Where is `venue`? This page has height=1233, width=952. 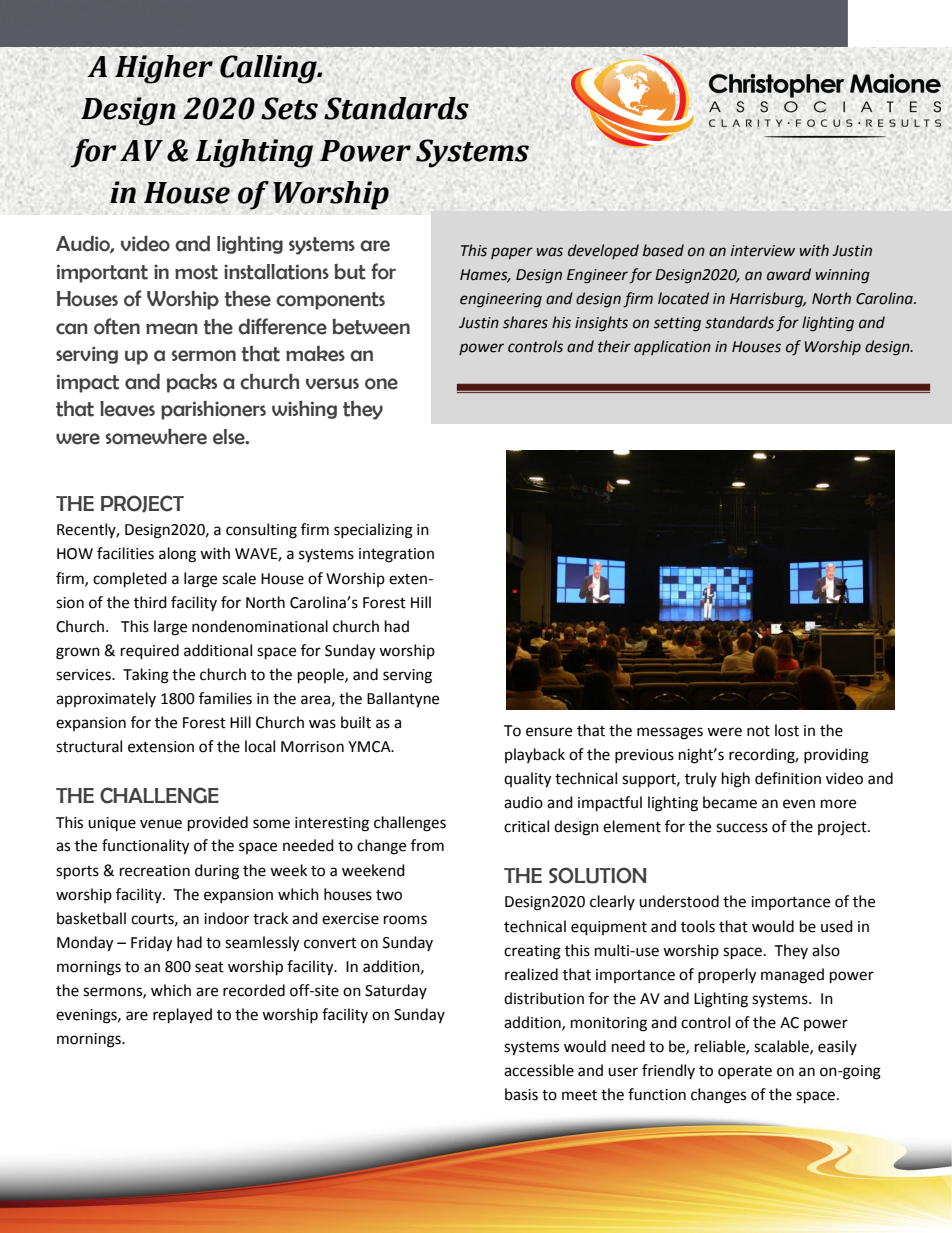 venue is located at coordinates (161, 824).
